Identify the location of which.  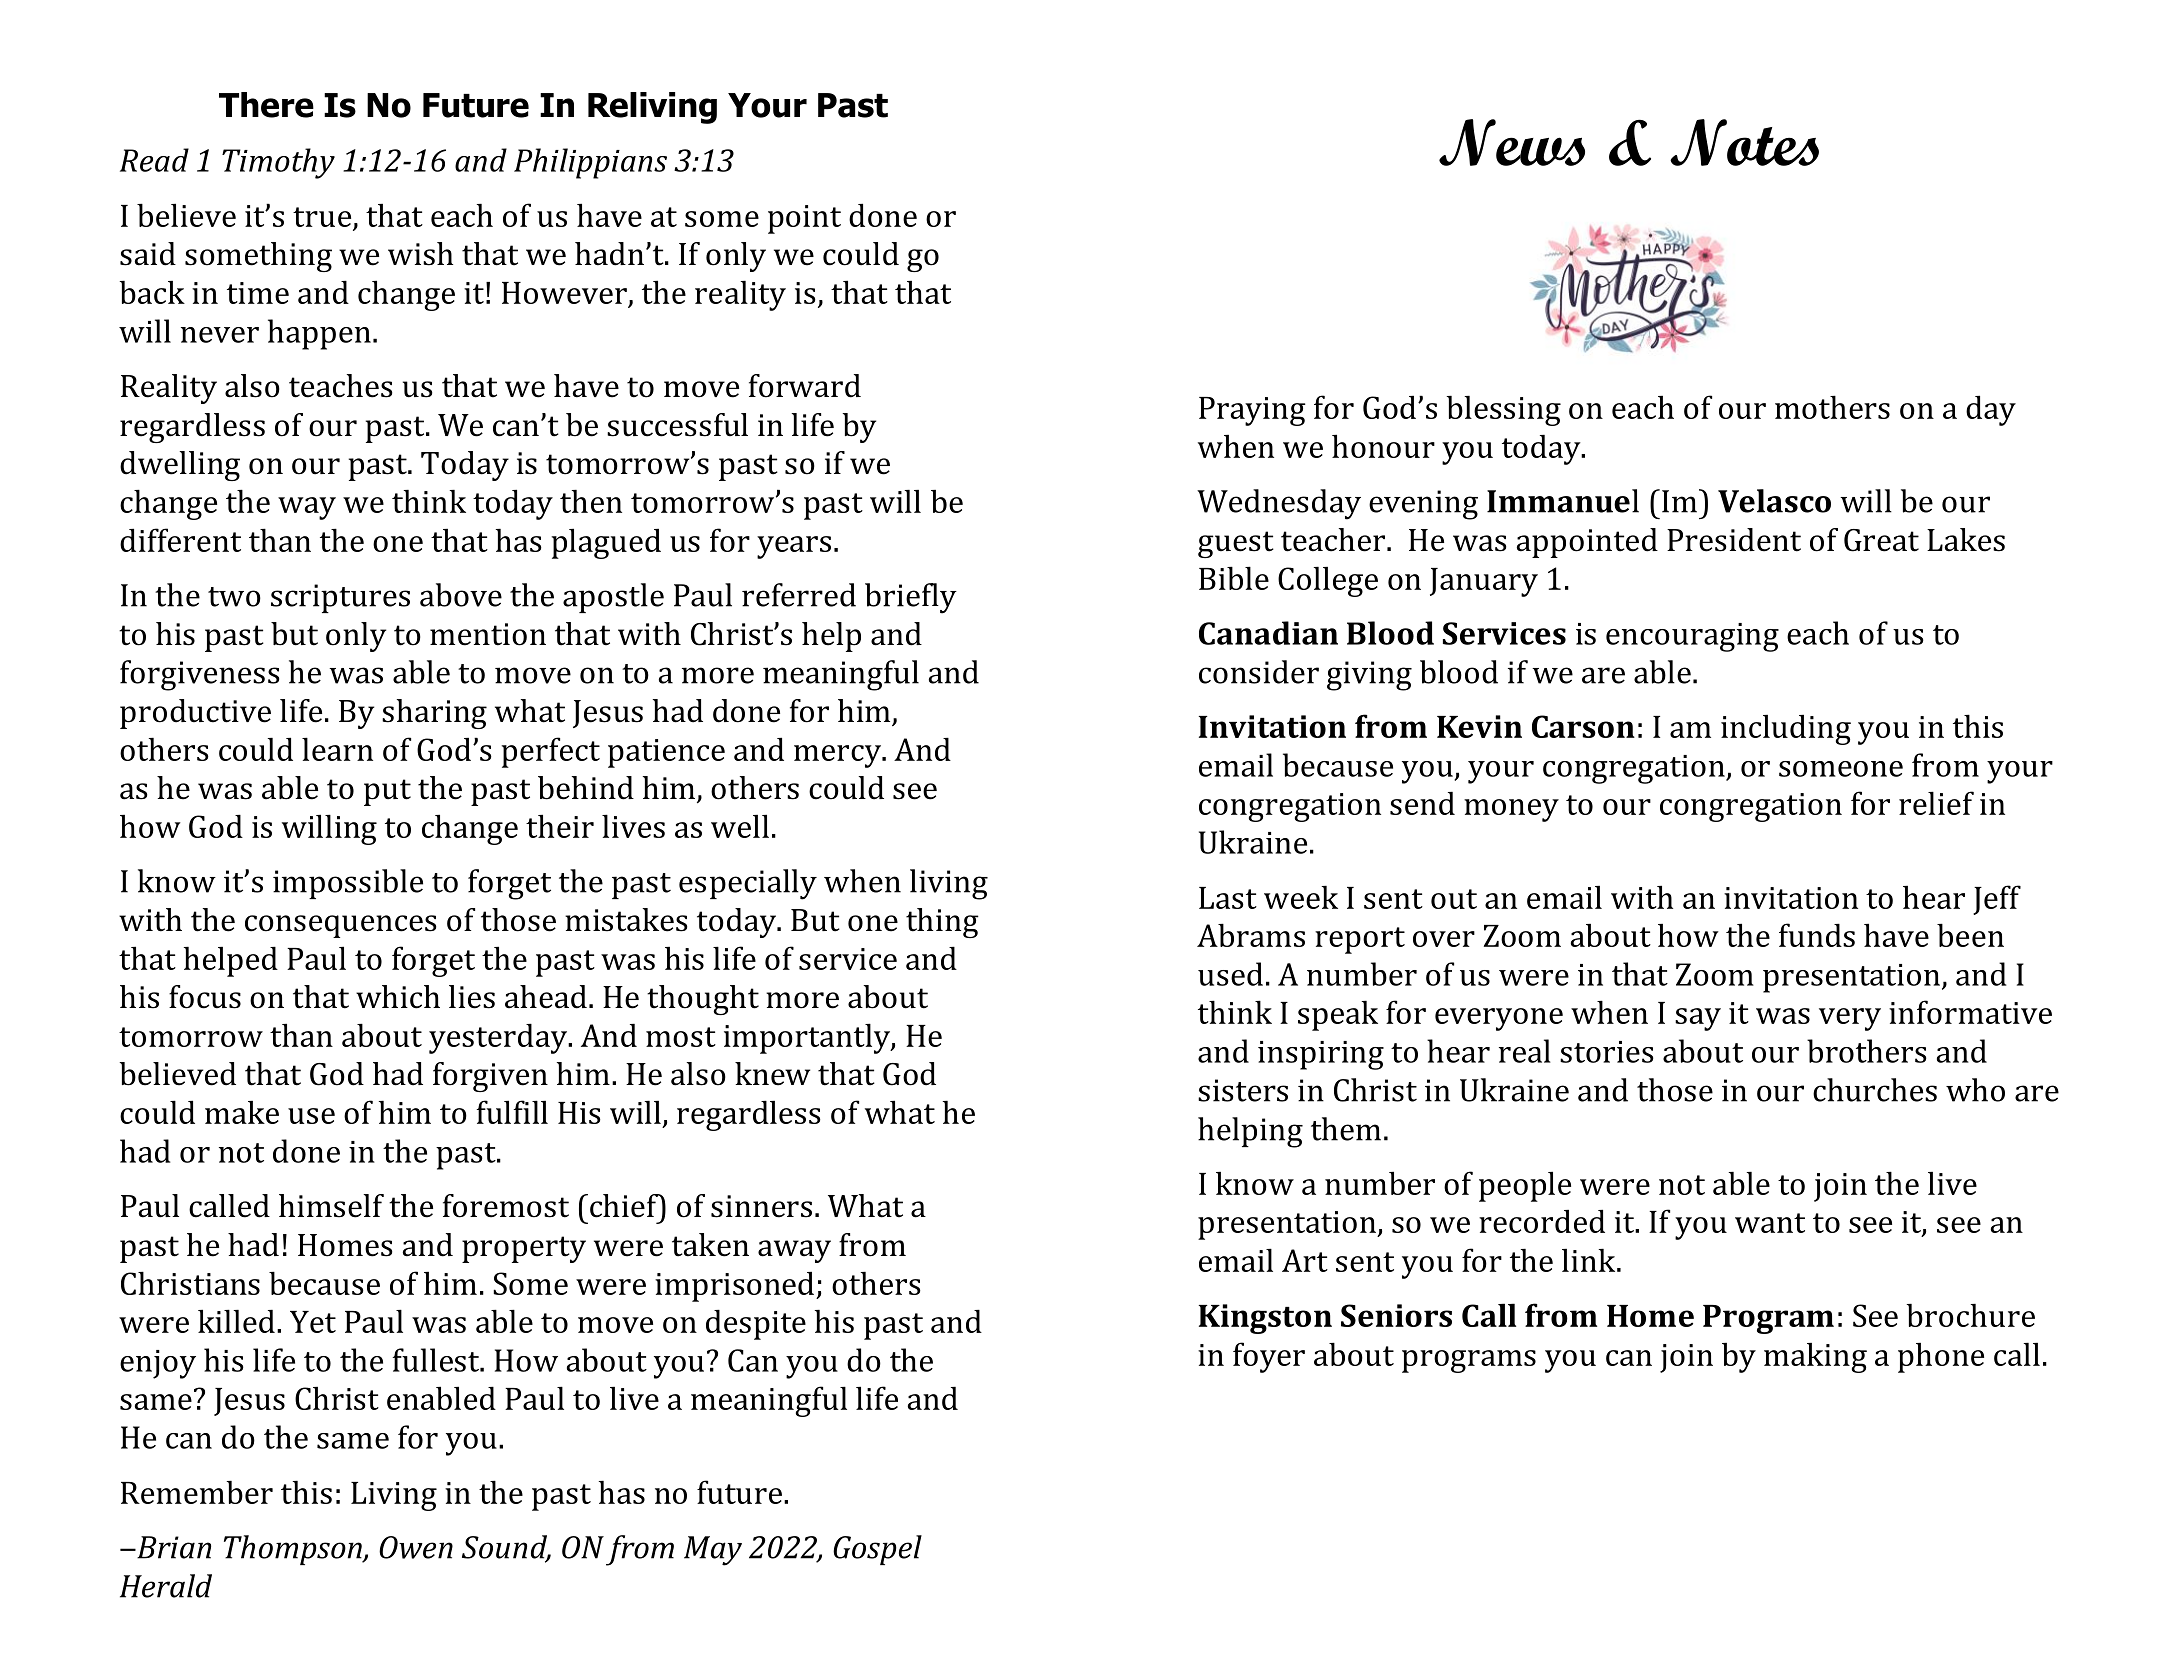
(398, 997).
